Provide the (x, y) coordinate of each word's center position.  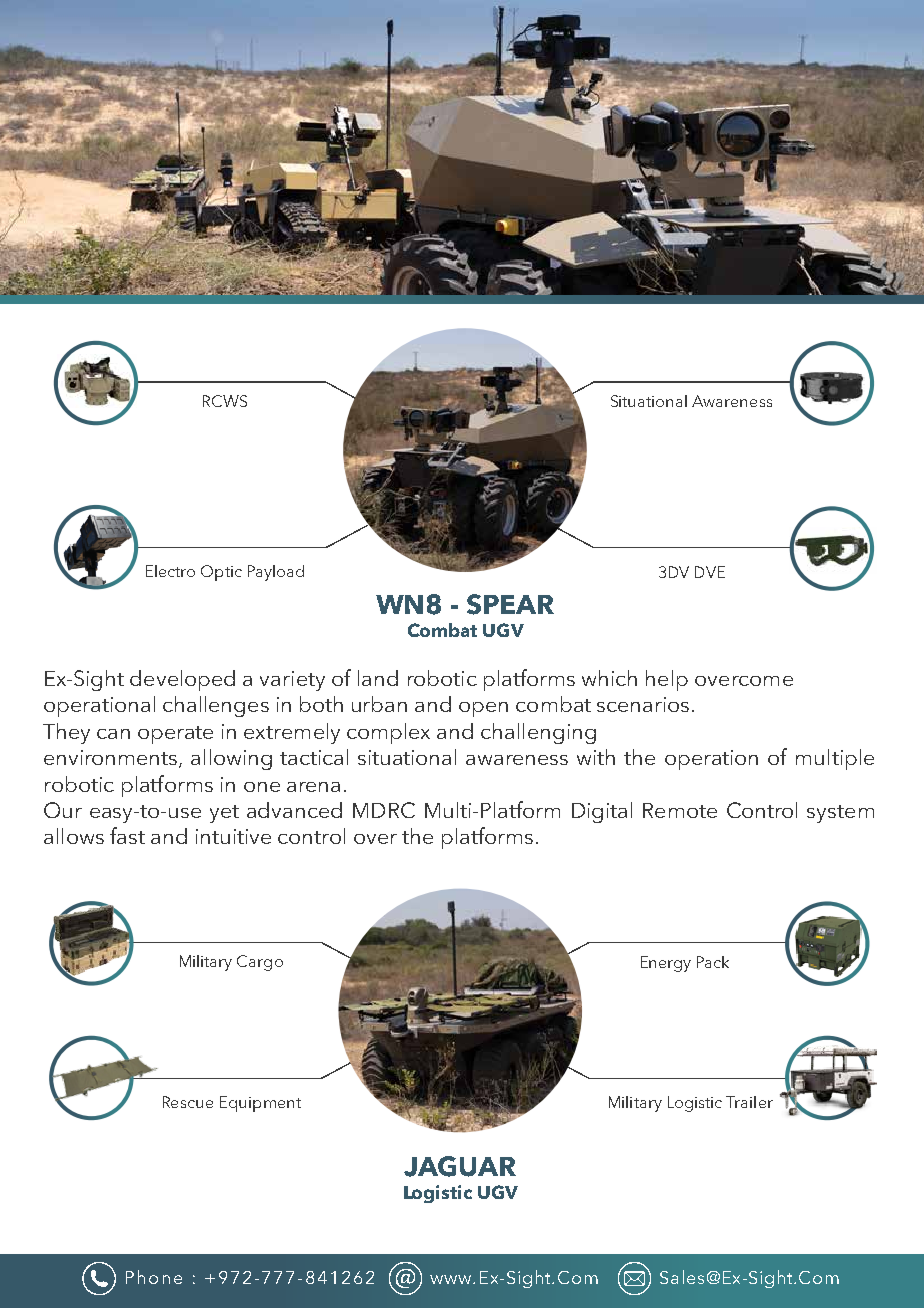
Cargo (260, 963)
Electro (170, 571)
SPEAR (510, 604)
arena (313, 787)
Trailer (749, 1102)
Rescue (188, 1102)
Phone (154, 1277)
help (667, 680)
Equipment (260, 1104)
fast (127, 835)
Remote (680, 810)
